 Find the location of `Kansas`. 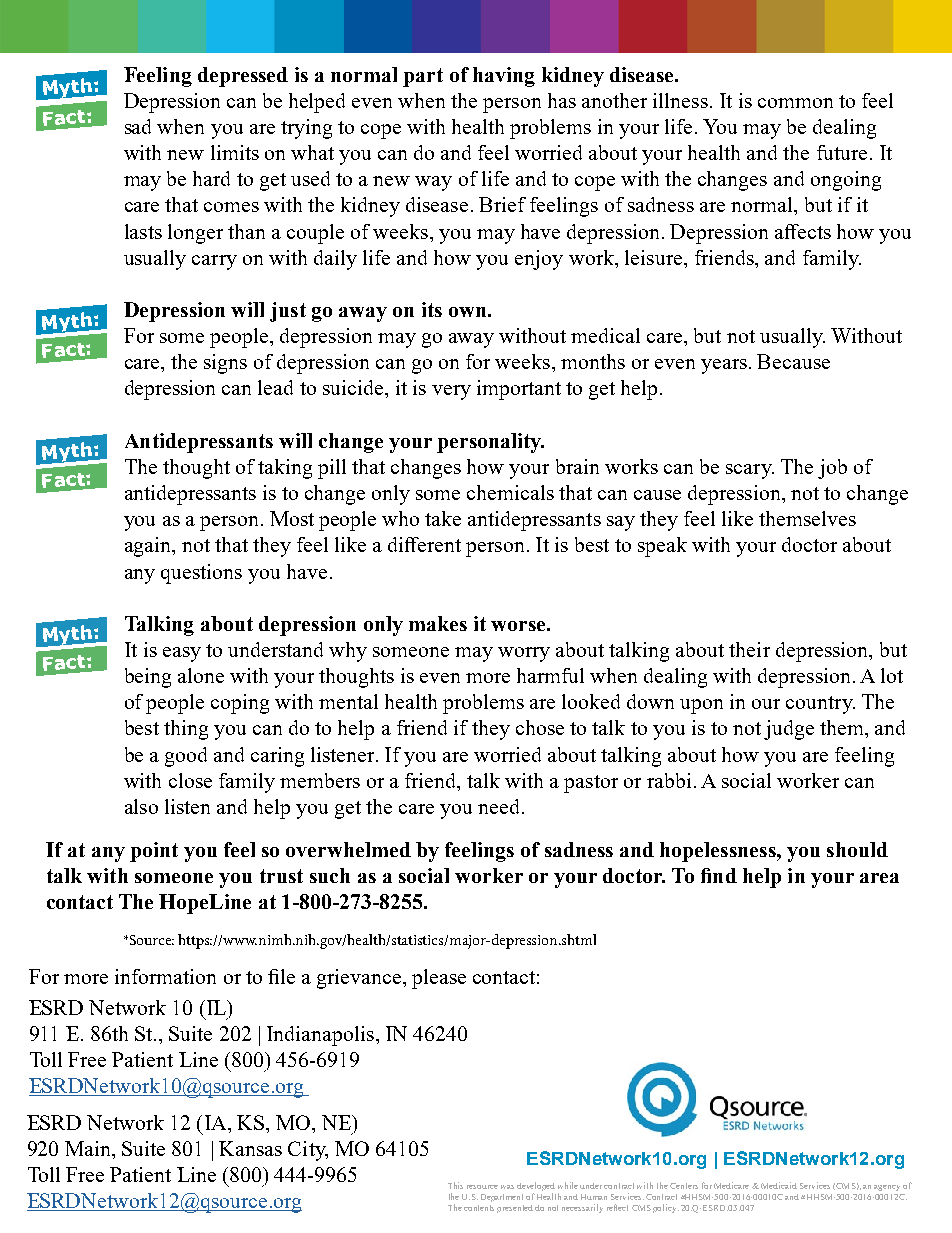

Kansas is located at coordinates (250, 1148).
